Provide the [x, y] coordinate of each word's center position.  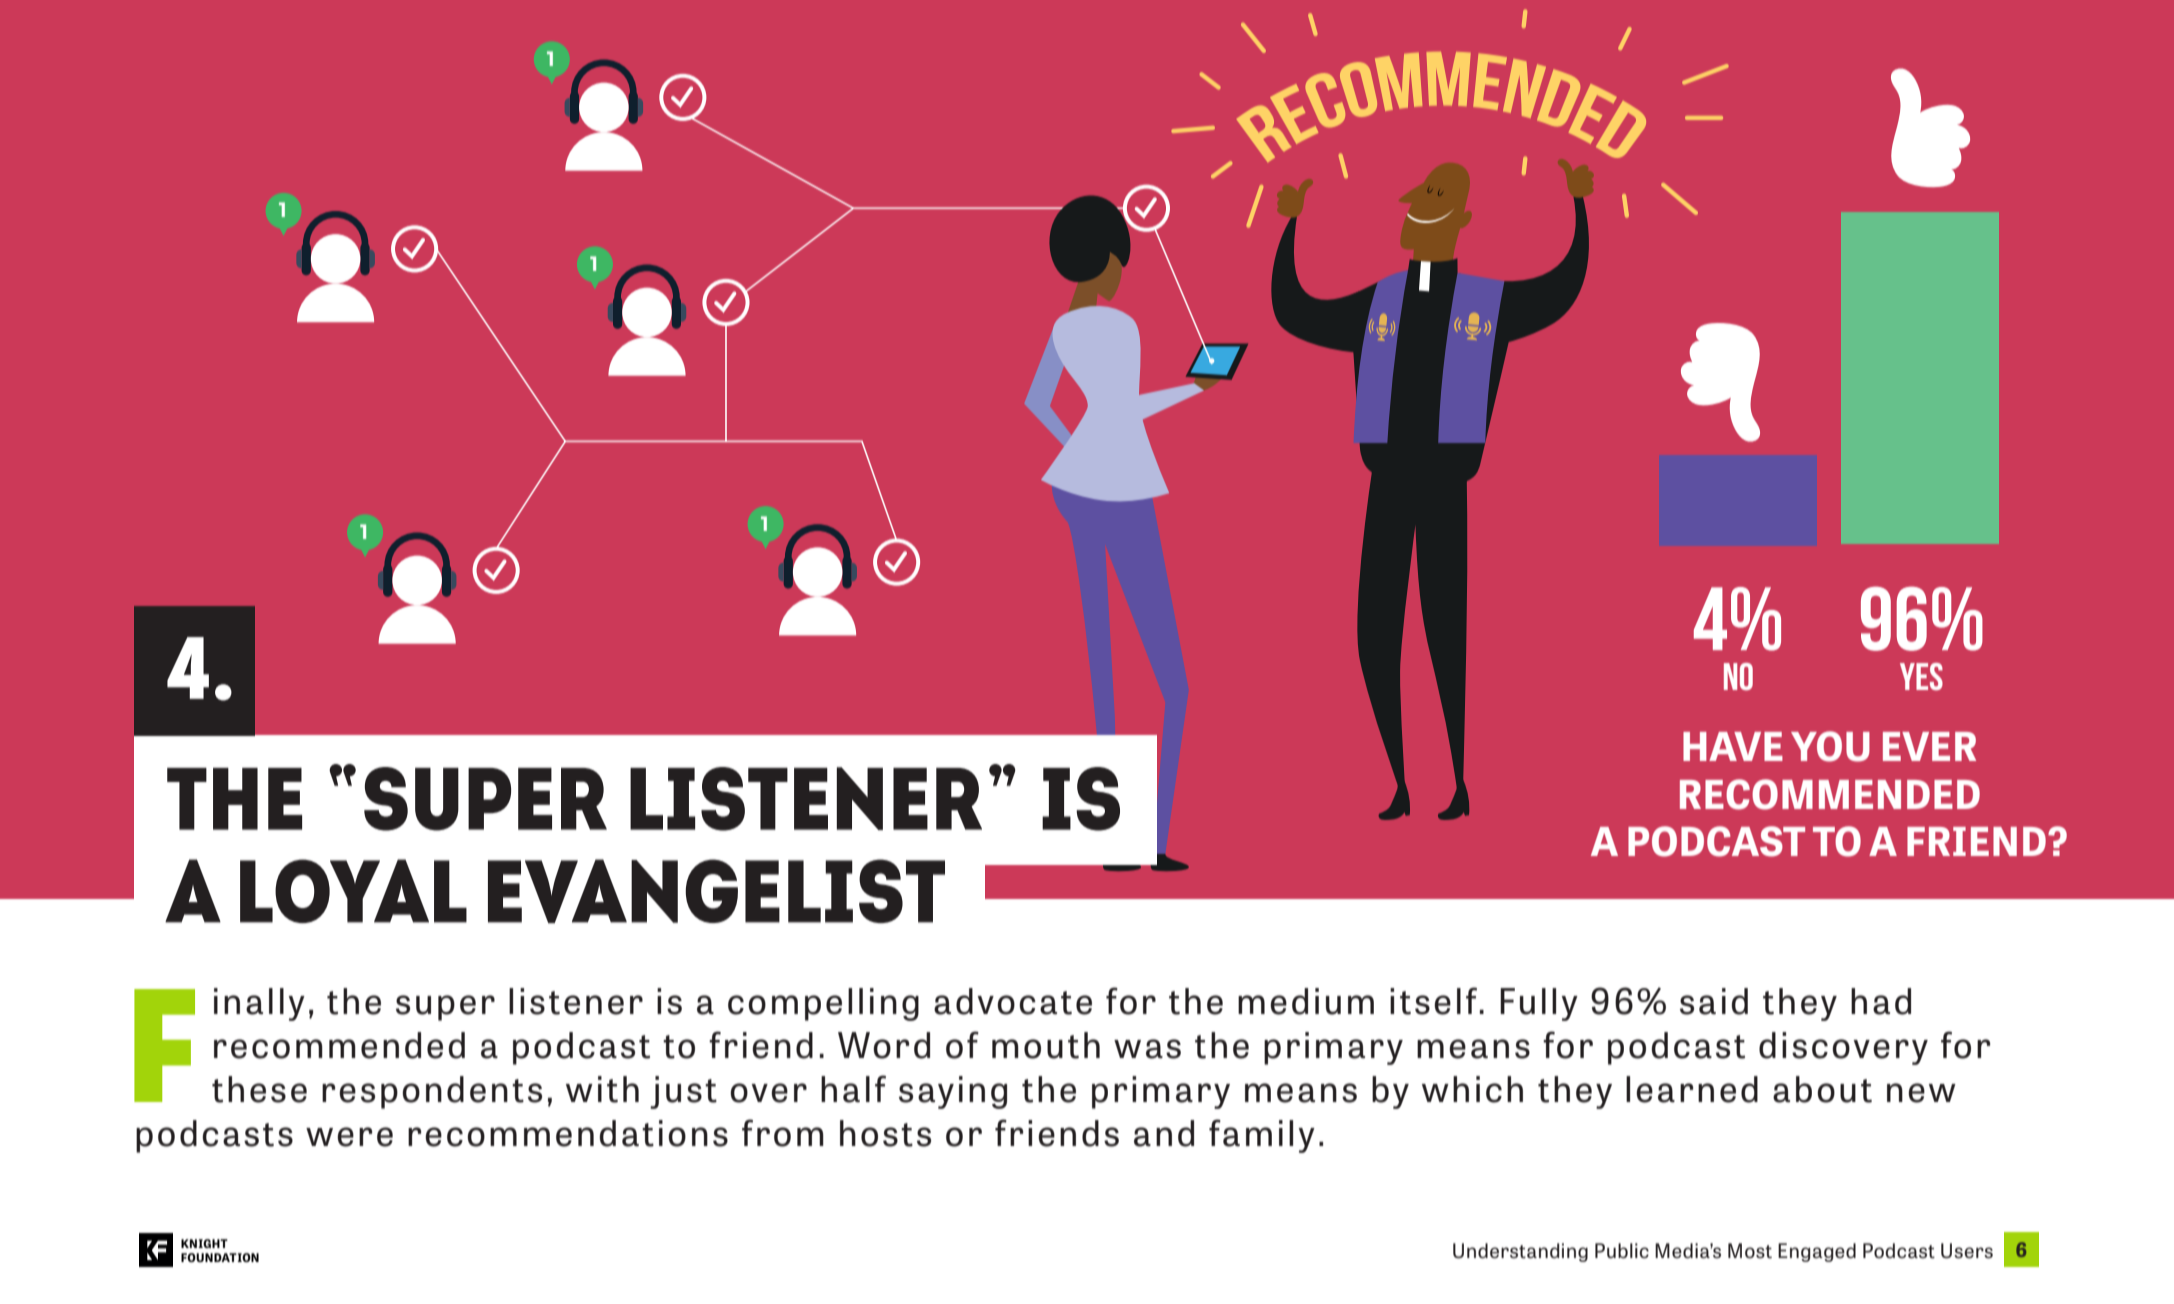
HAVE [1733, 746]
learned [1692, 1089]
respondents [432, 1092]
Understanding [1520, 1252]
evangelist [716, 891]
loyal [353, 891]
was [1147, 1049]
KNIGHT [204, 1243]
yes [1921, 676]
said [1714, 1001]
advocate [1013, 1001]
